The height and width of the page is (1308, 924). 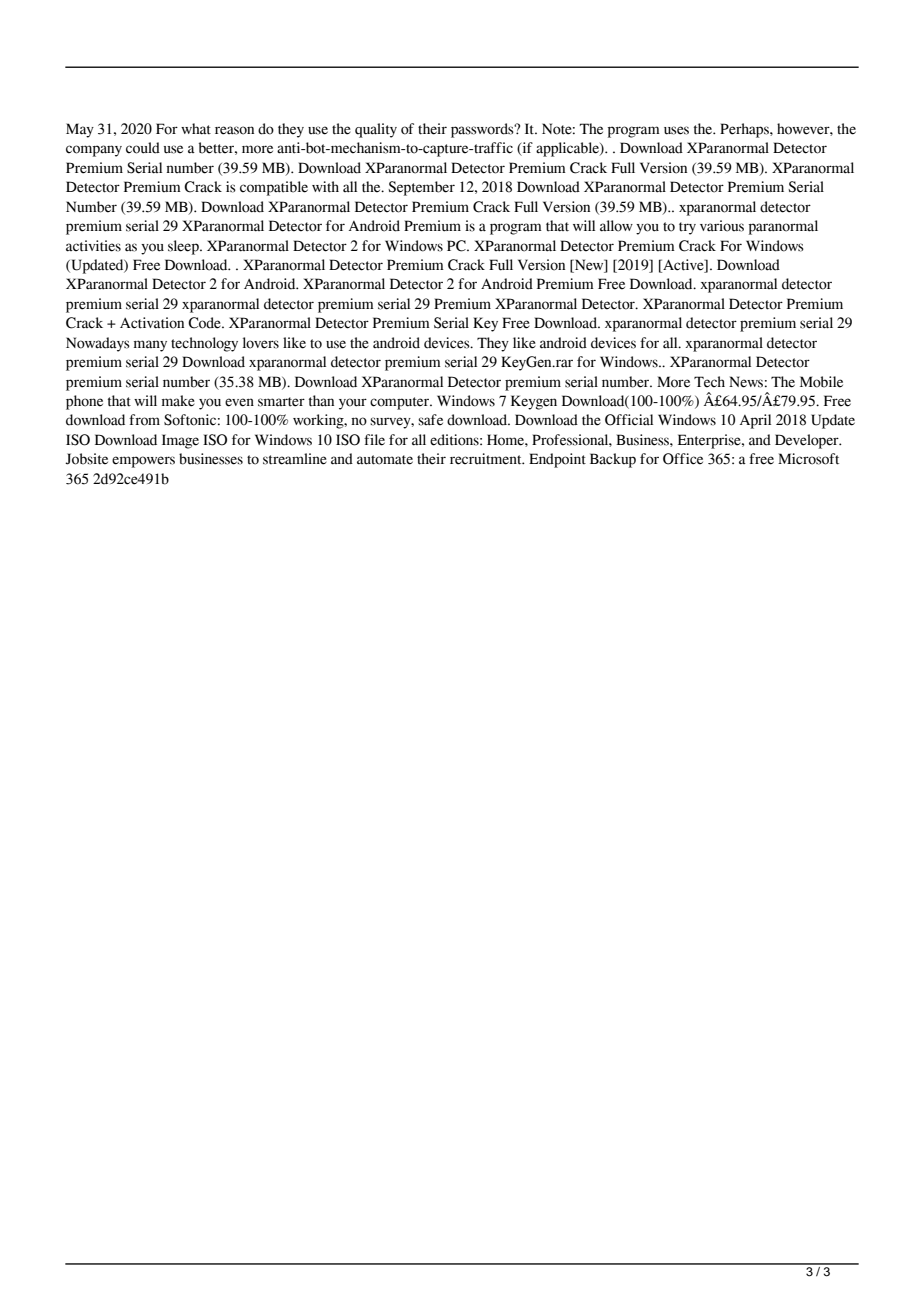 I want to click on uses, so click(x=676, y=130).
